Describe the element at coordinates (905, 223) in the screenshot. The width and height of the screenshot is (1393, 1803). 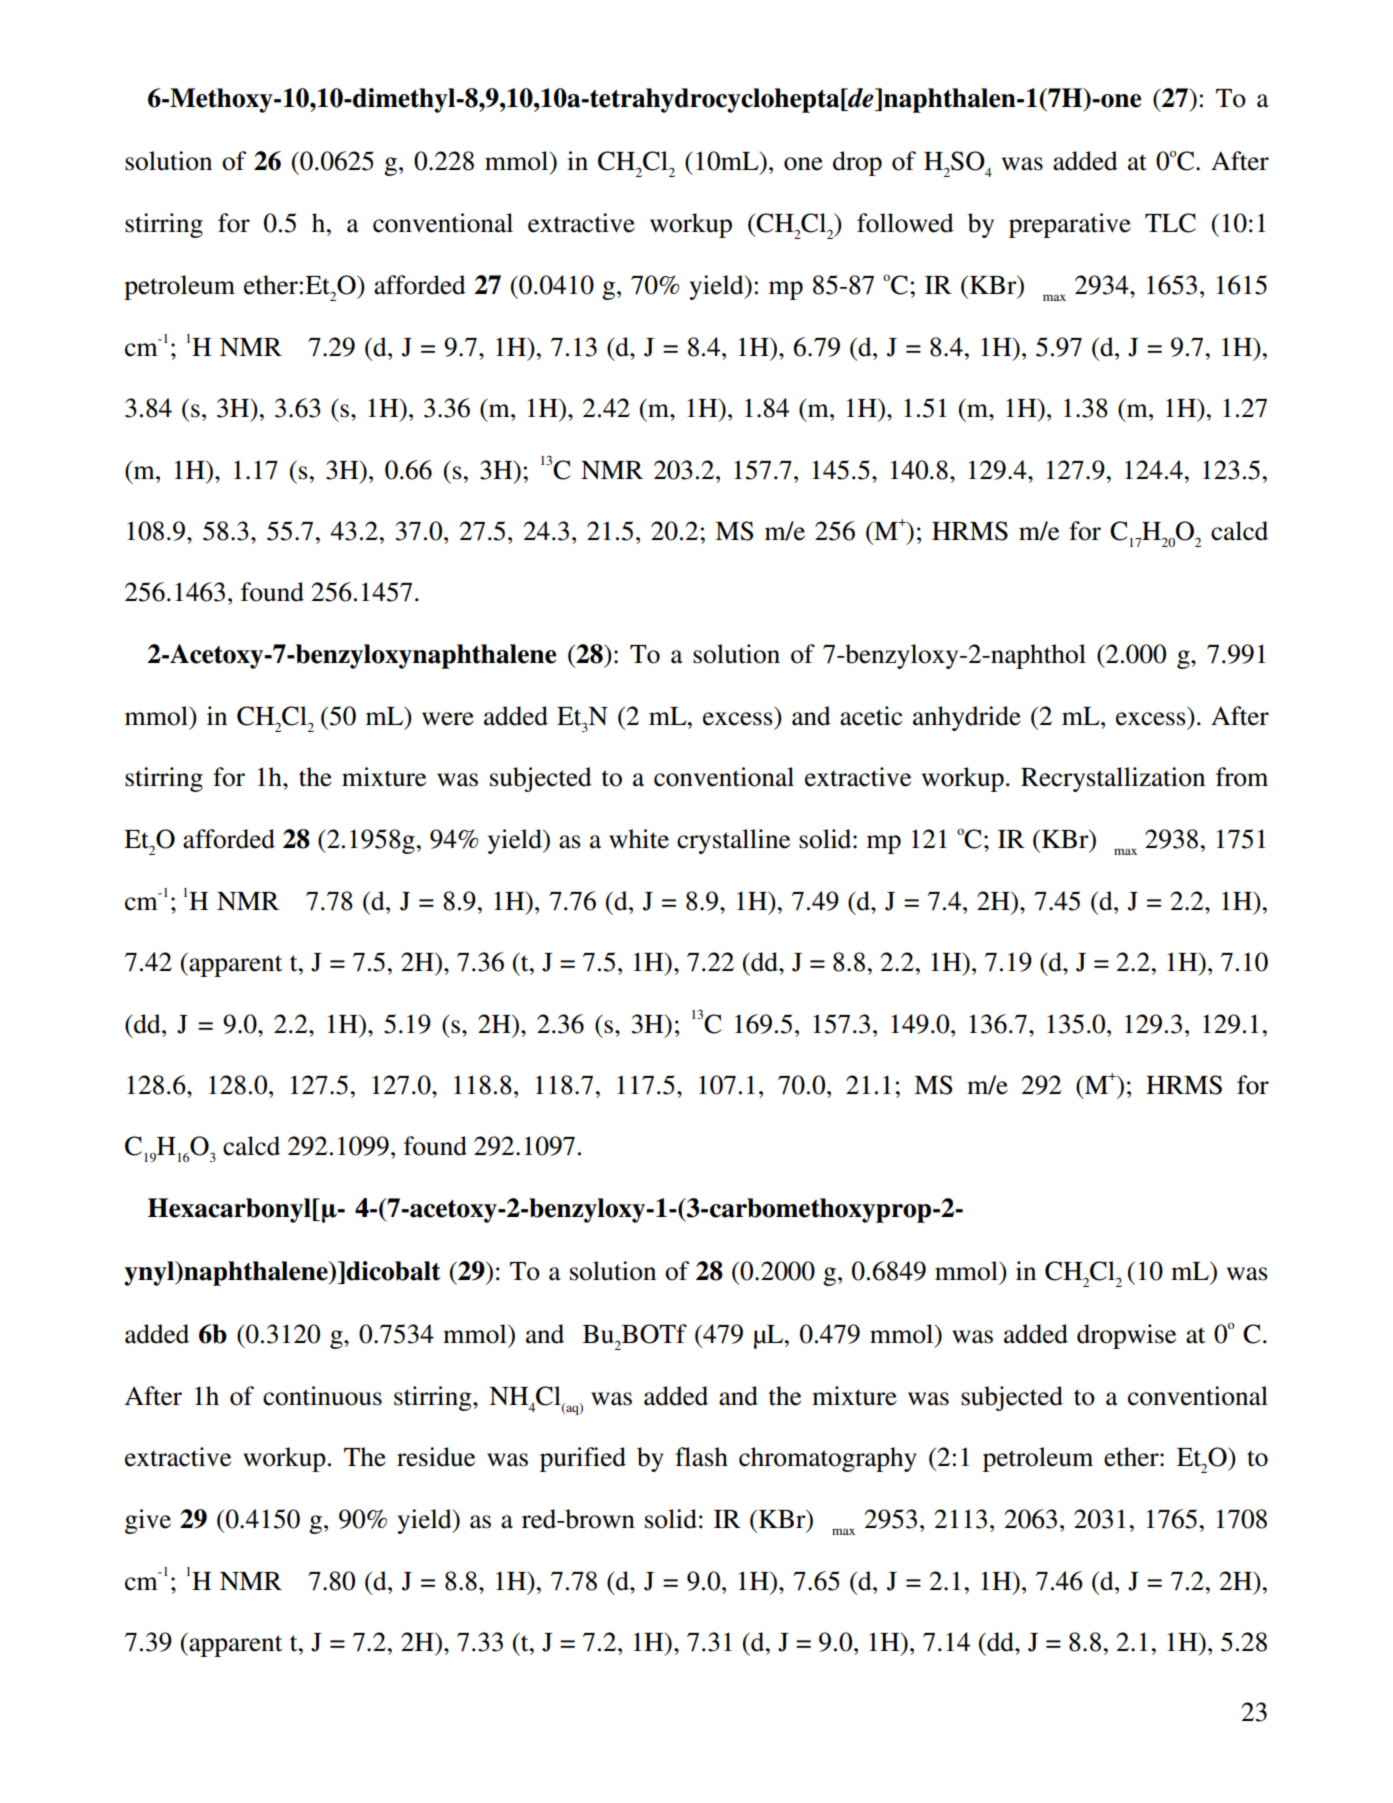
I see `followed` at that location.
